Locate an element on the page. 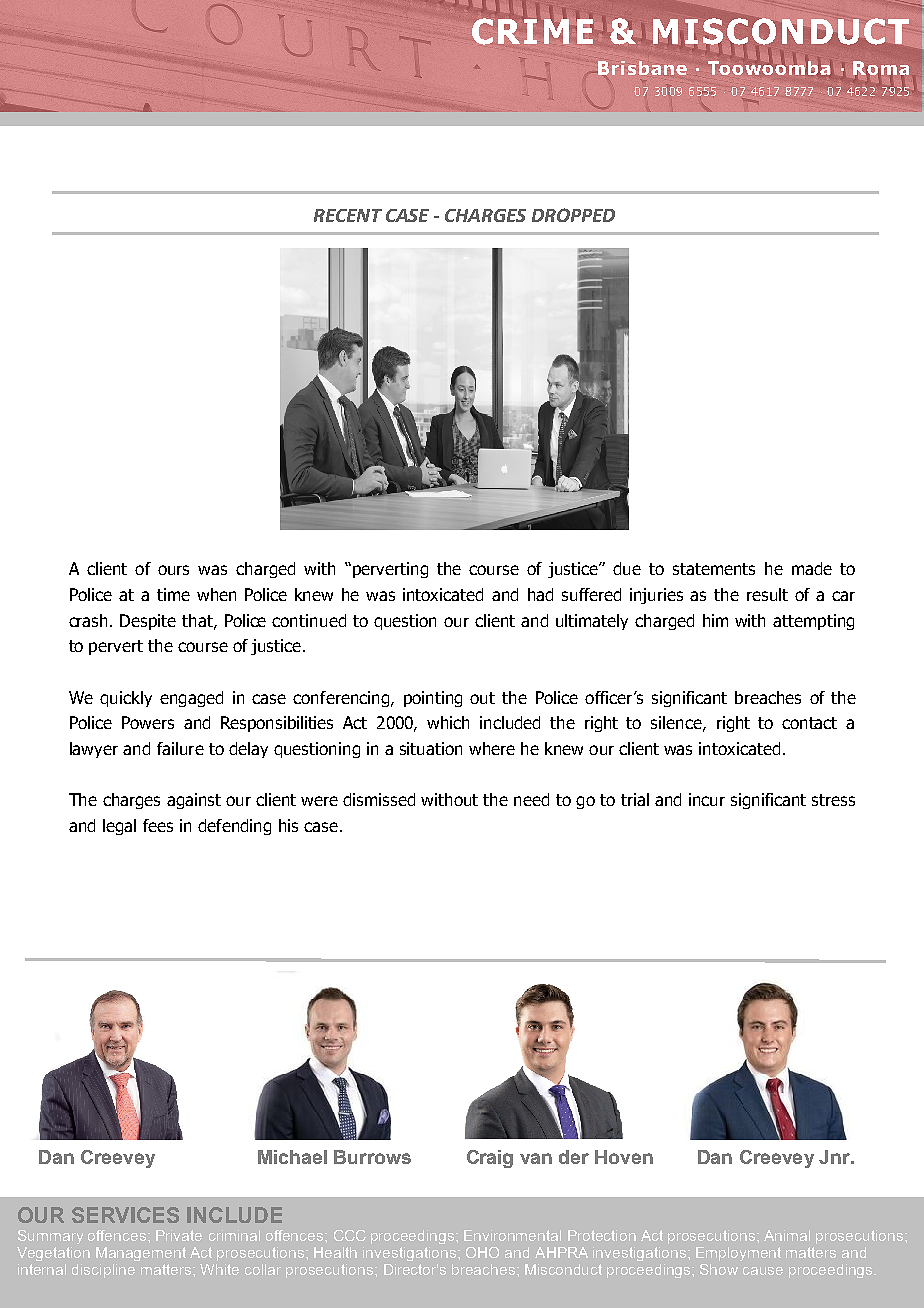  RECENT is located at coordinates (348, 215).
